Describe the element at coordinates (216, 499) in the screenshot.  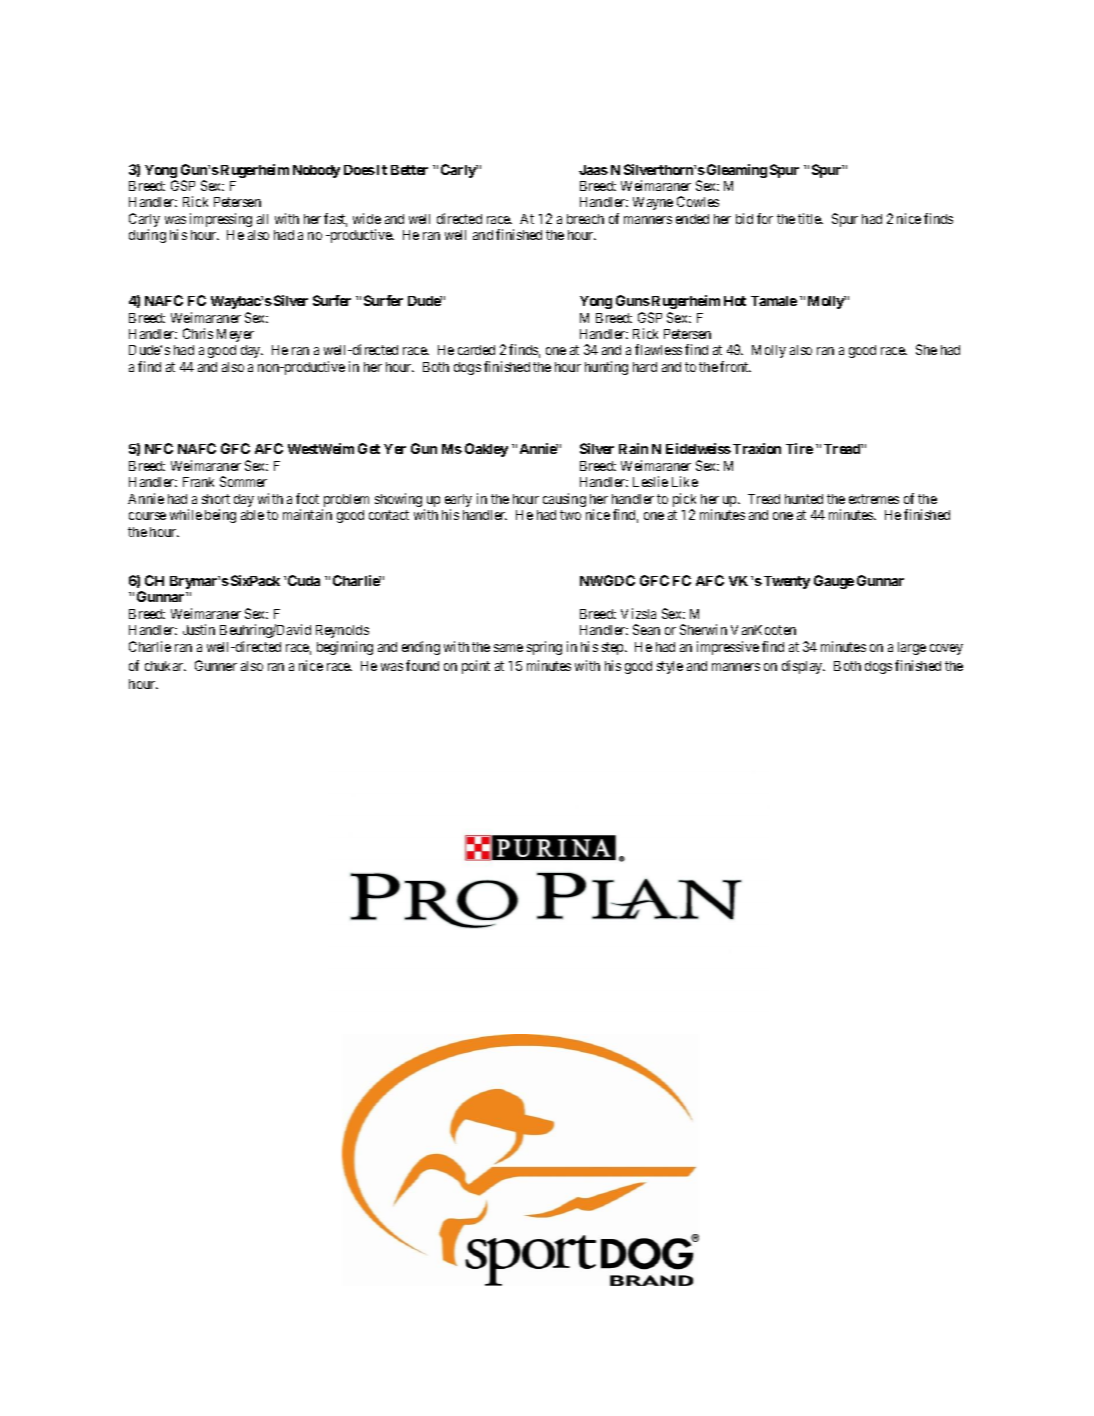
I see `short` at that location.
